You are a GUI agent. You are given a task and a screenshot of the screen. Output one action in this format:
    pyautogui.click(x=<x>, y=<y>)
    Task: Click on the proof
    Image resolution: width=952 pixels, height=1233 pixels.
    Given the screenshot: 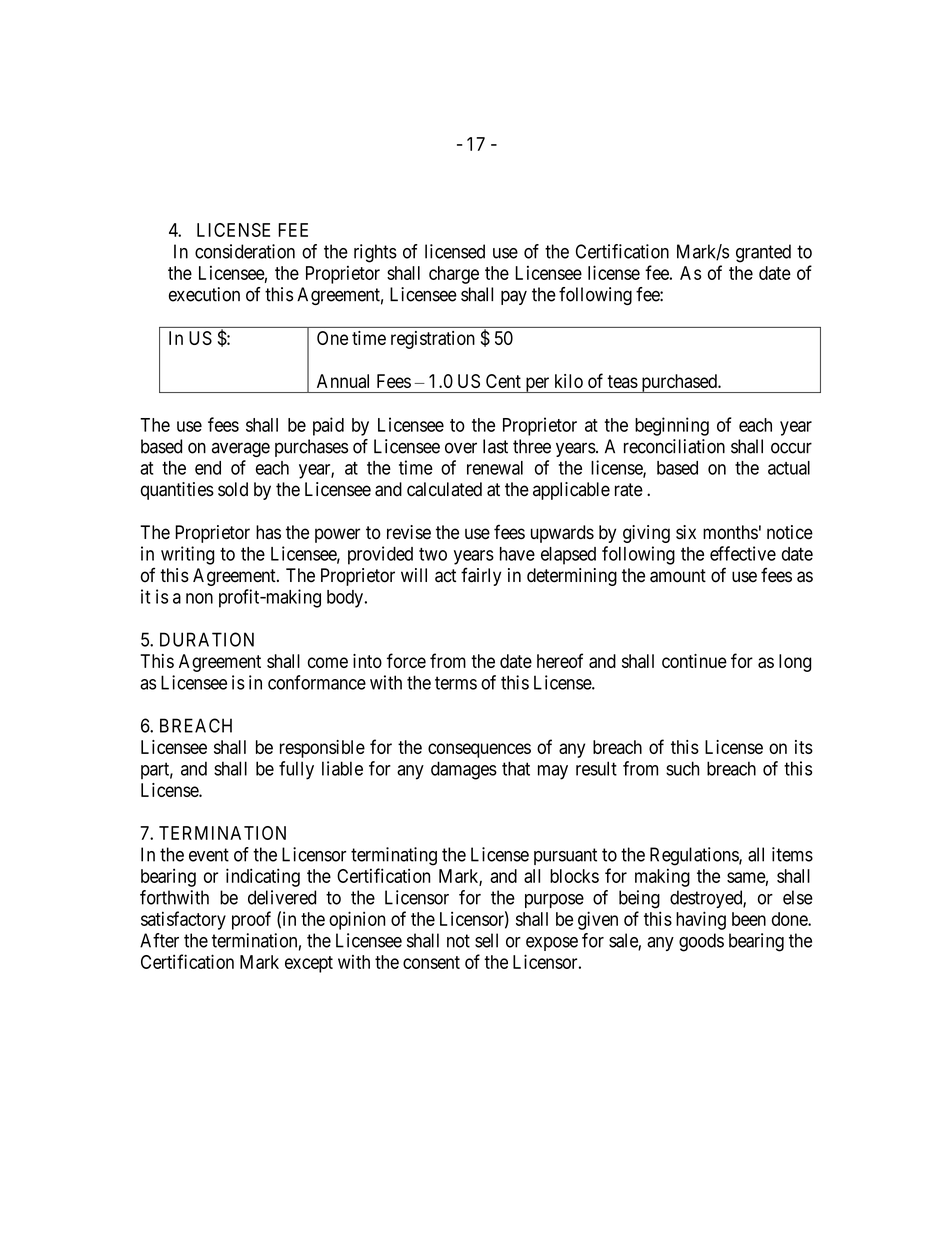 What is the action you would take?
    pyautogui.click(x=251, y=920)
